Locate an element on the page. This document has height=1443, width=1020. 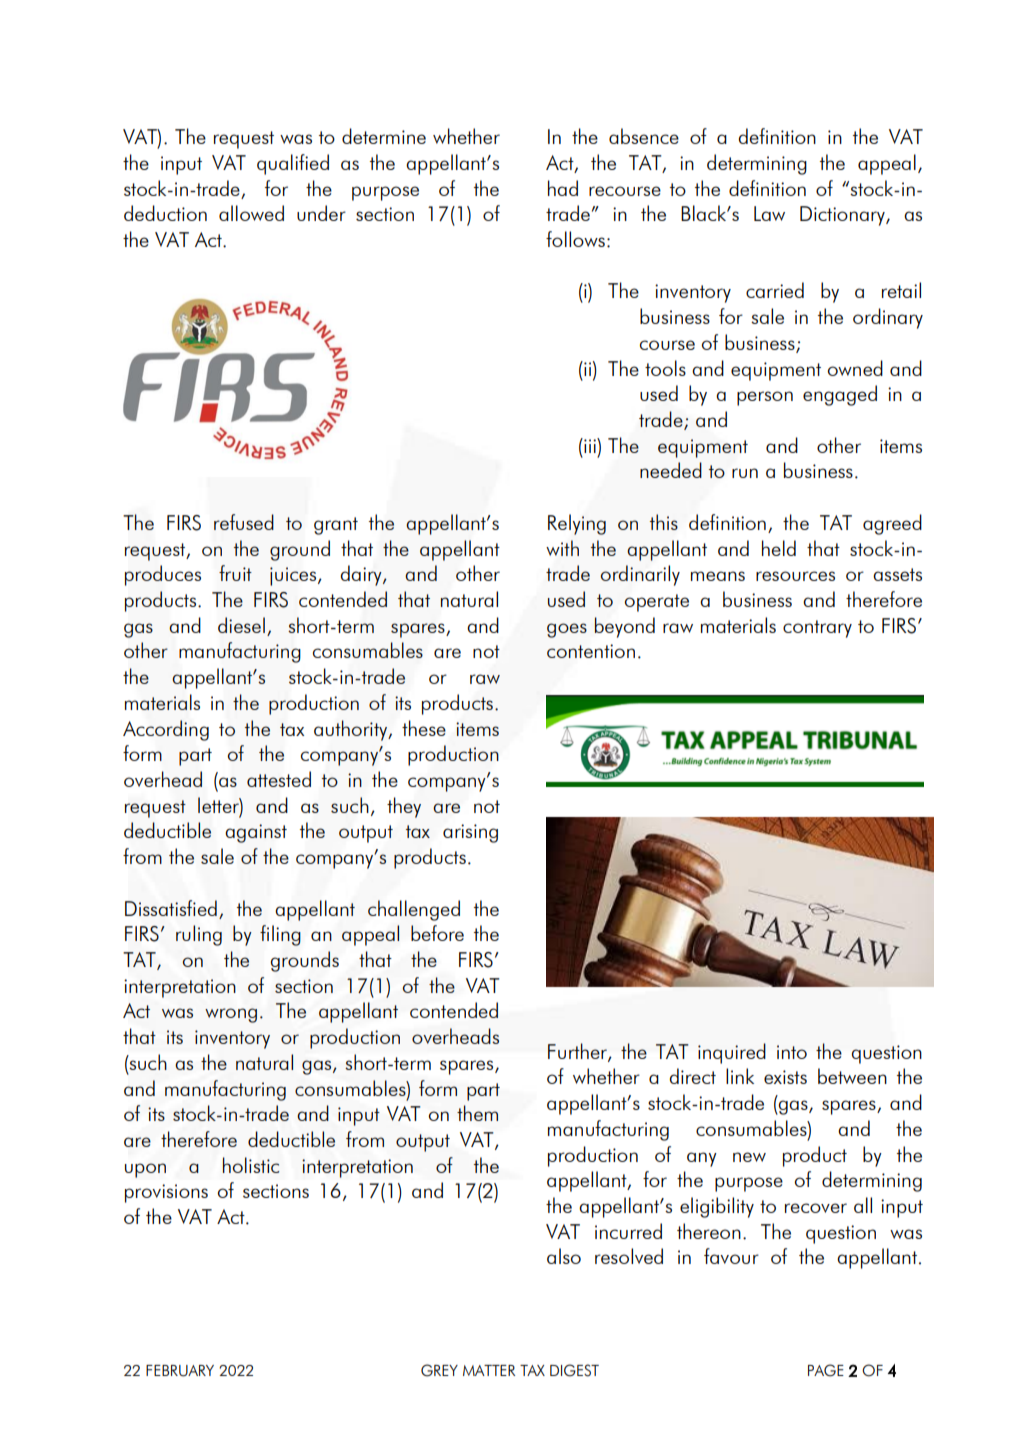
allowed is located at coordinates (251, 213).
